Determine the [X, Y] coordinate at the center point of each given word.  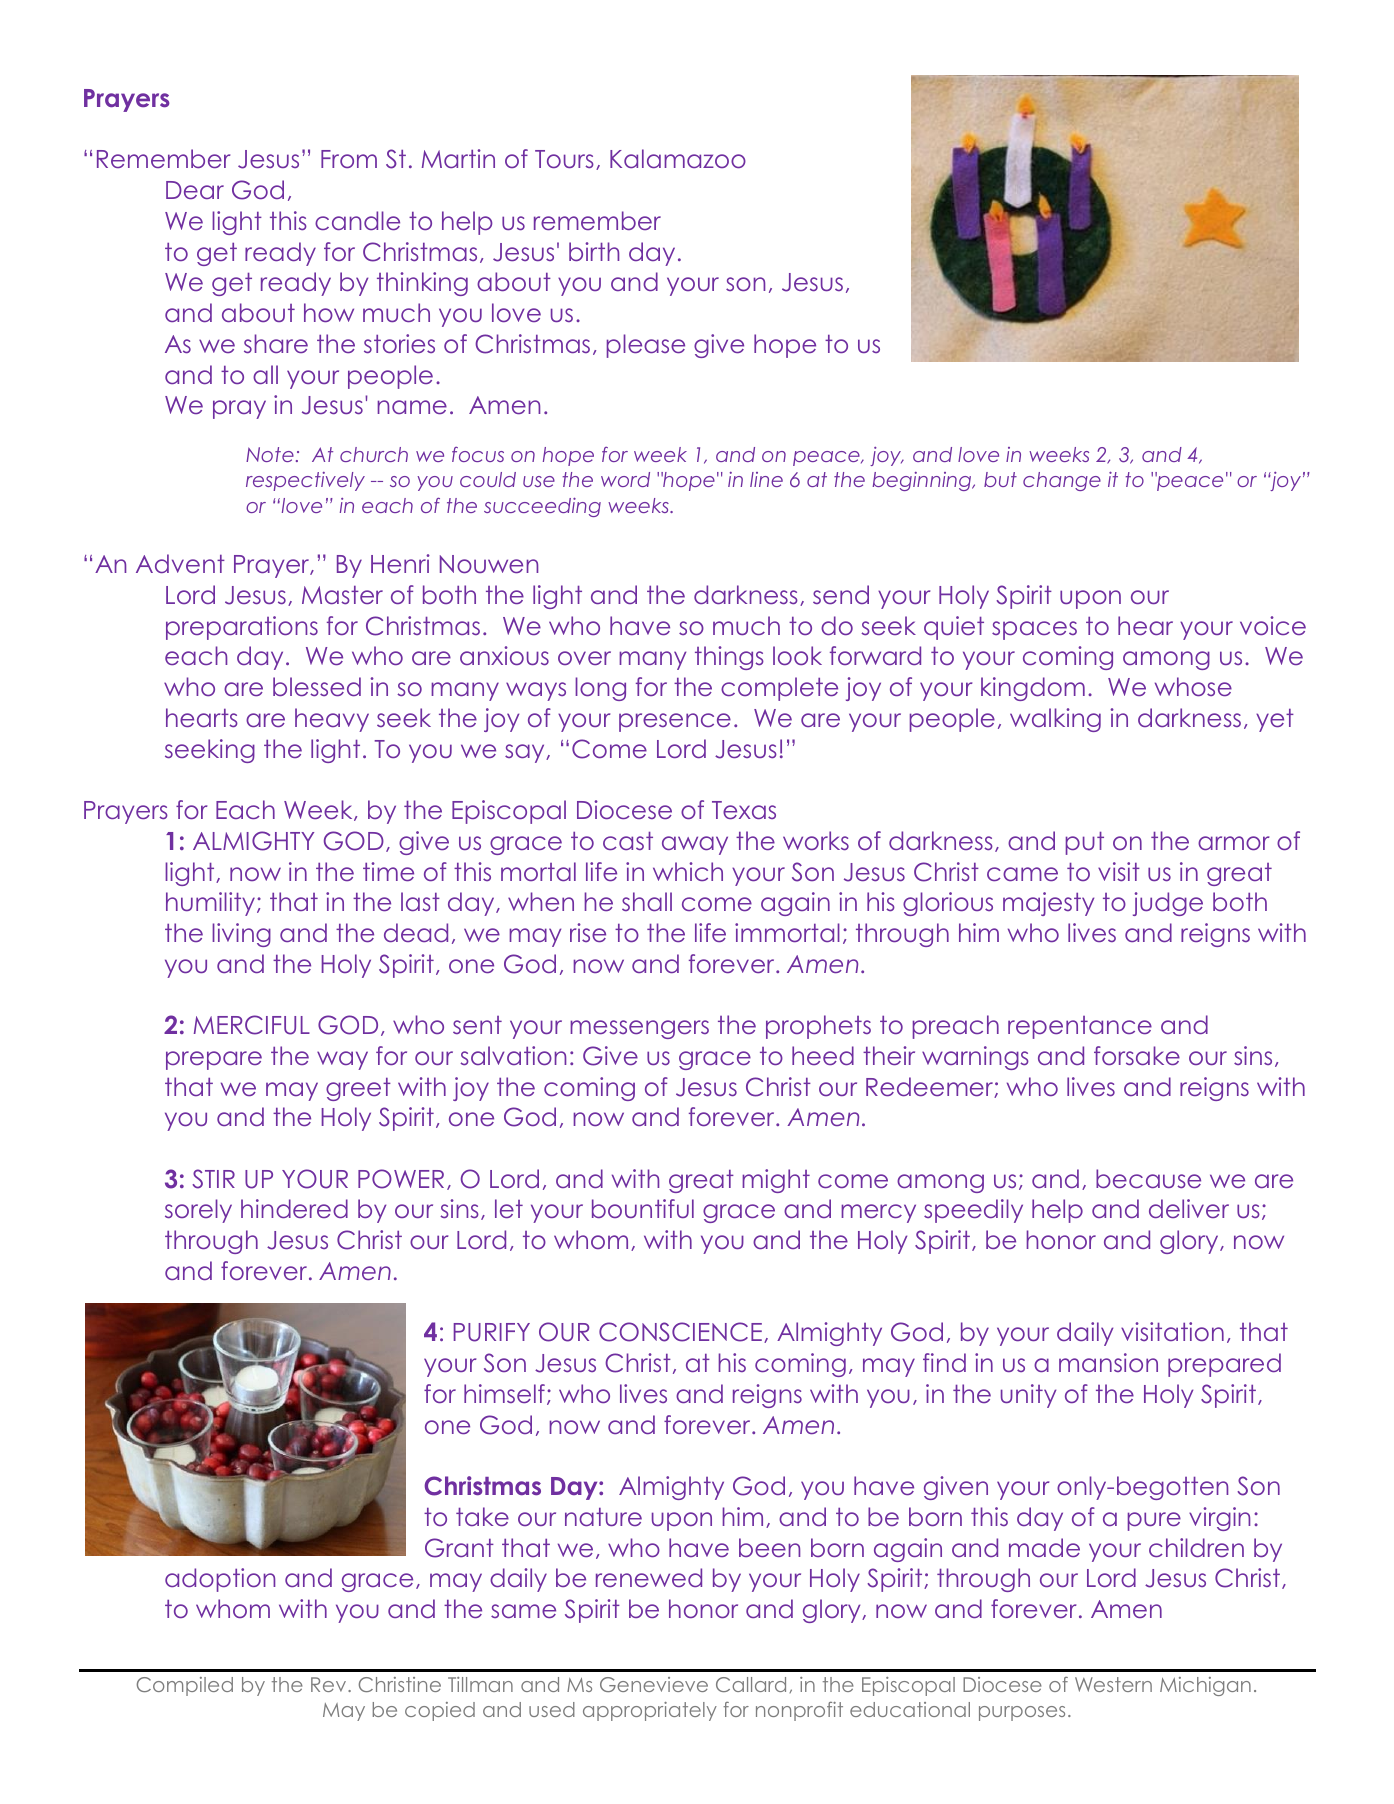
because [1148, 1179]
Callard [751, 1684]
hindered [294, 1208]
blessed [317, 687]
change [1062, 481]
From [349, 159]
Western [1113, 1684]
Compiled [185, 1686]
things [729, 658]
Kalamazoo [678, 158]
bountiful [643, 1208]
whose [1193, 686]
